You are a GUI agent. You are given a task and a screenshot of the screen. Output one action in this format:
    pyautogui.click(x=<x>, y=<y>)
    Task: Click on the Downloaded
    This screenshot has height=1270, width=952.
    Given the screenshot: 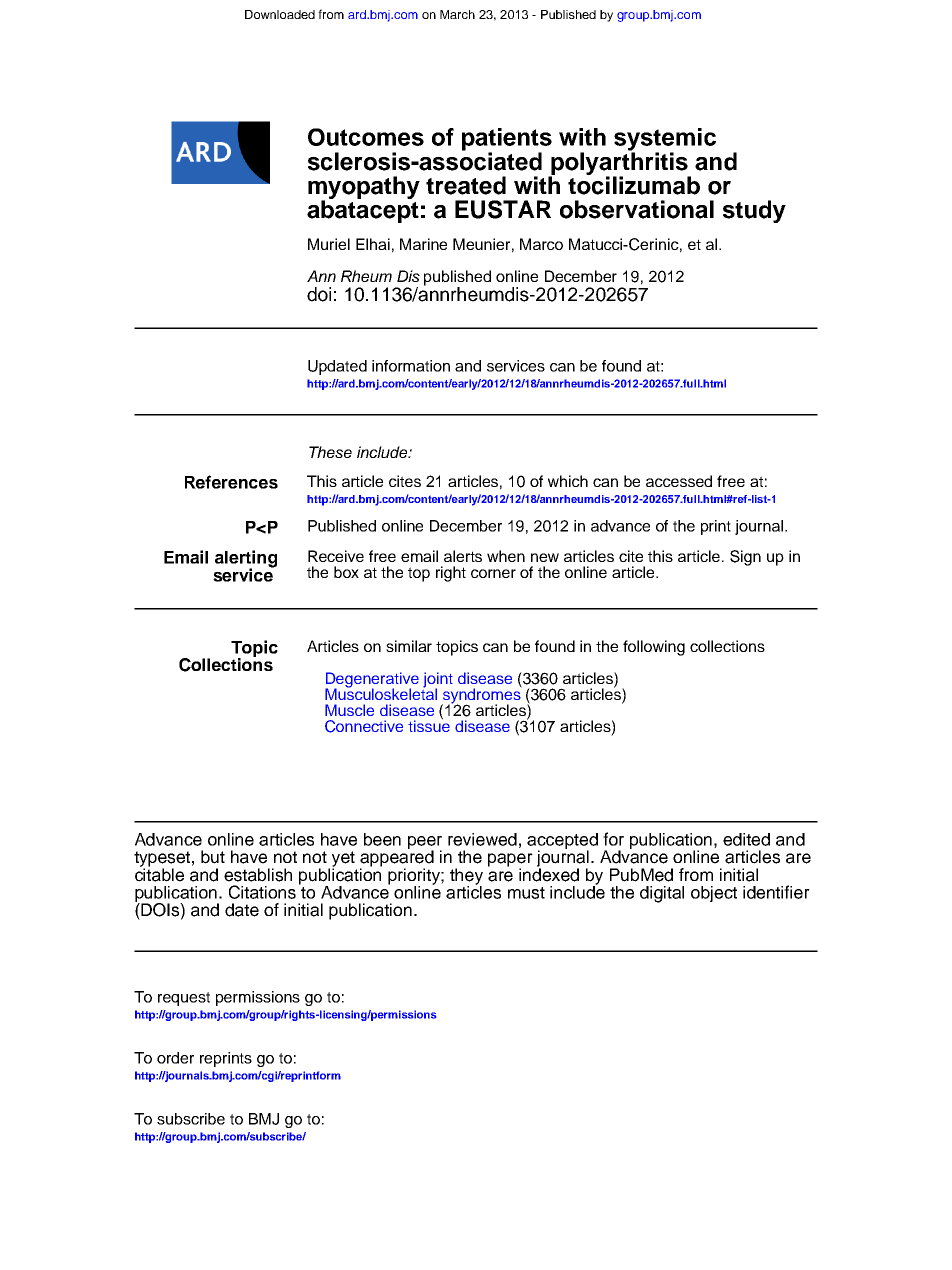 What is the action you would take?
    pyautogui.click(x=280, y=14)
